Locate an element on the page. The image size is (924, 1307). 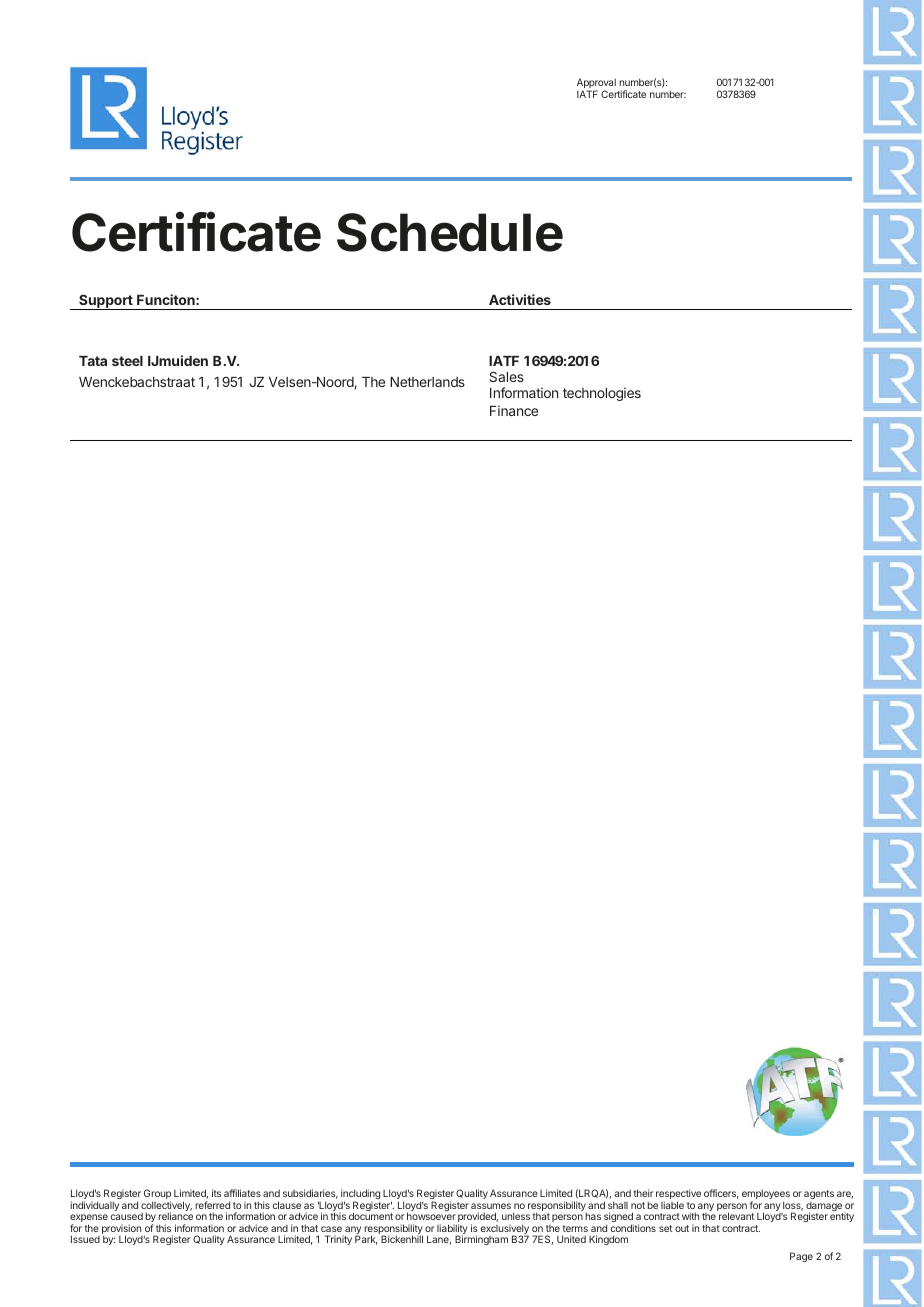
Netherlands is located at coordinates (427, 382).
